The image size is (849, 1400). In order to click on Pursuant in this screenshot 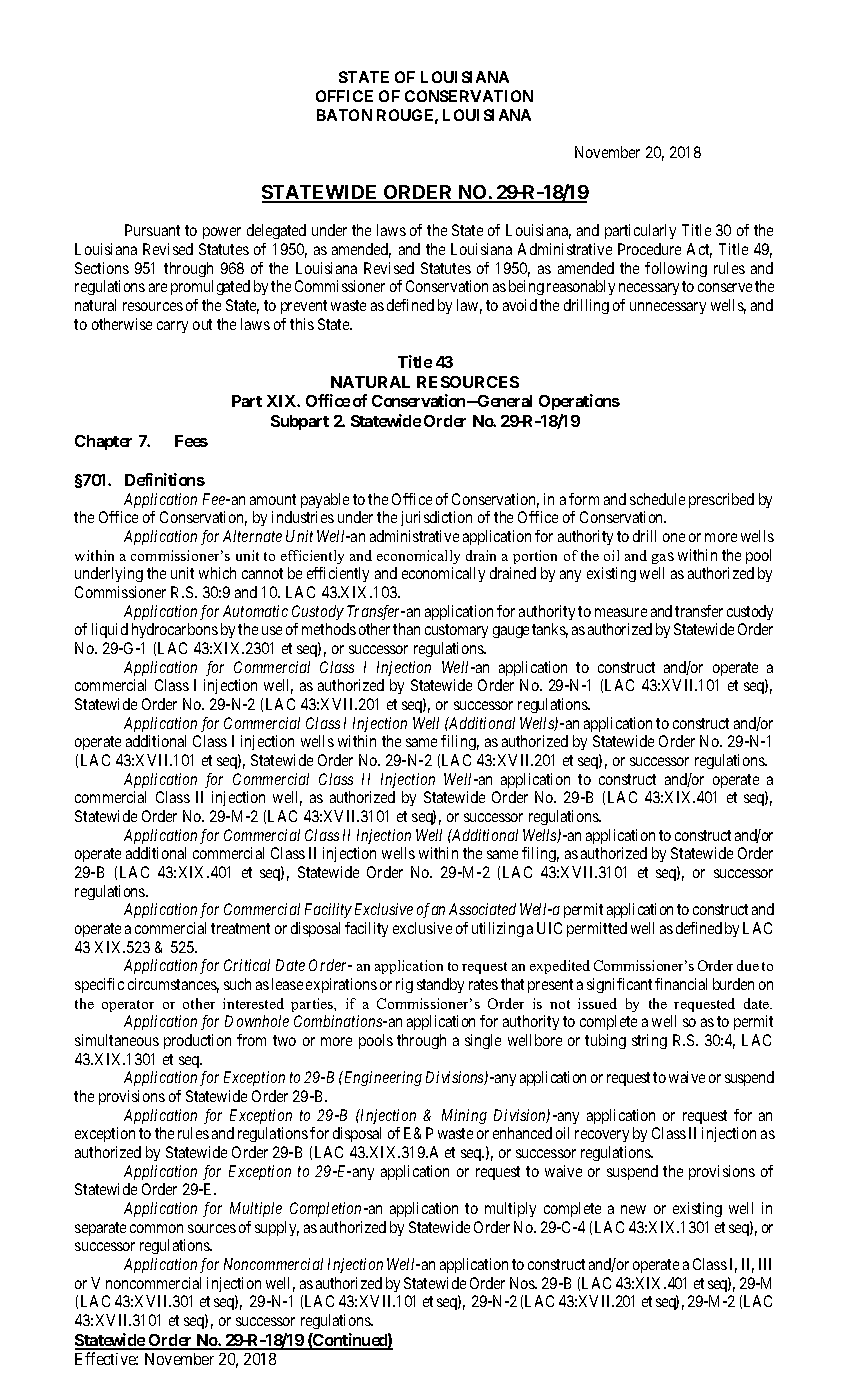, I will do `click(152, 230)`.
